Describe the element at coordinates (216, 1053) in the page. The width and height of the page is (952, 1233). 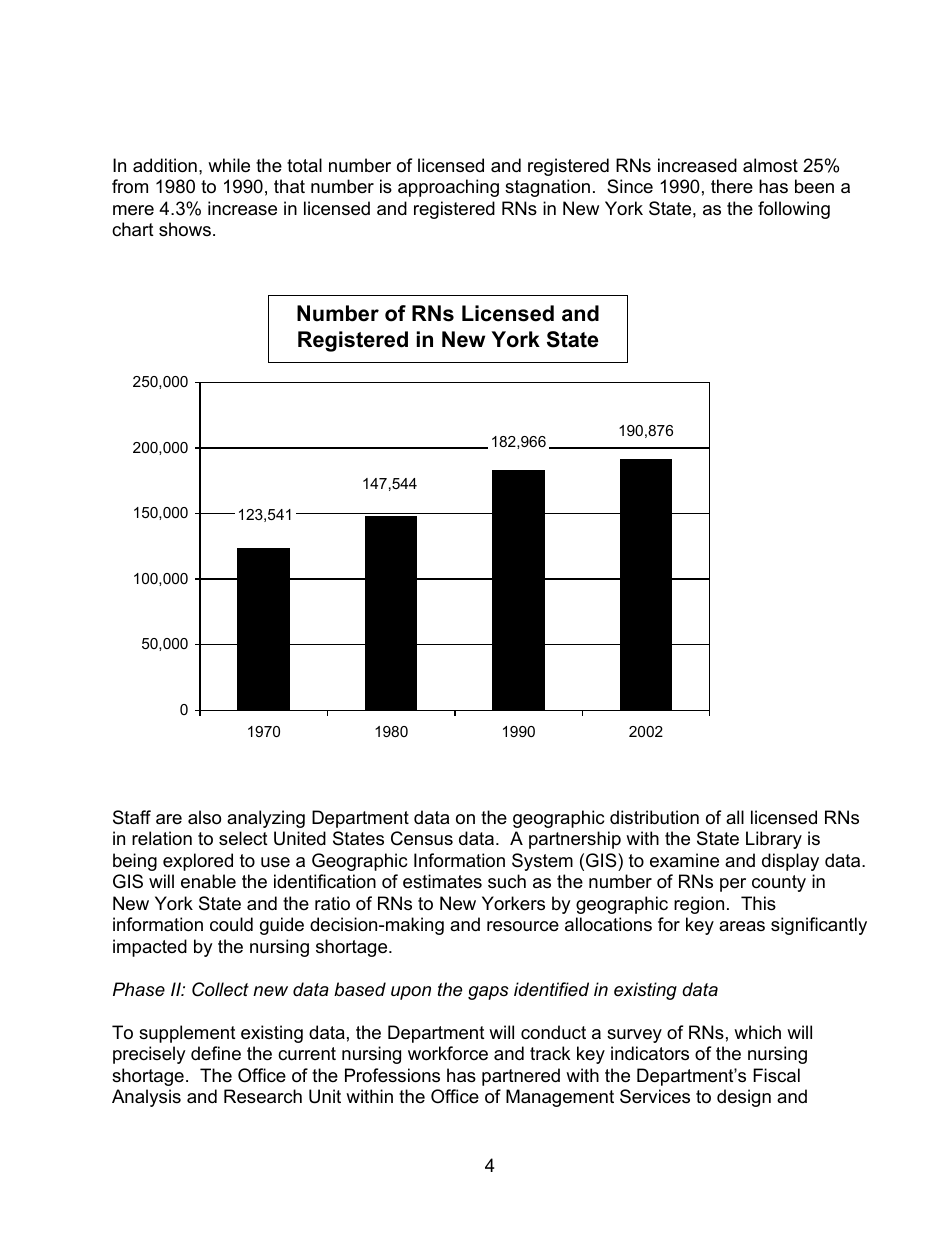
I see `define` at that location.
